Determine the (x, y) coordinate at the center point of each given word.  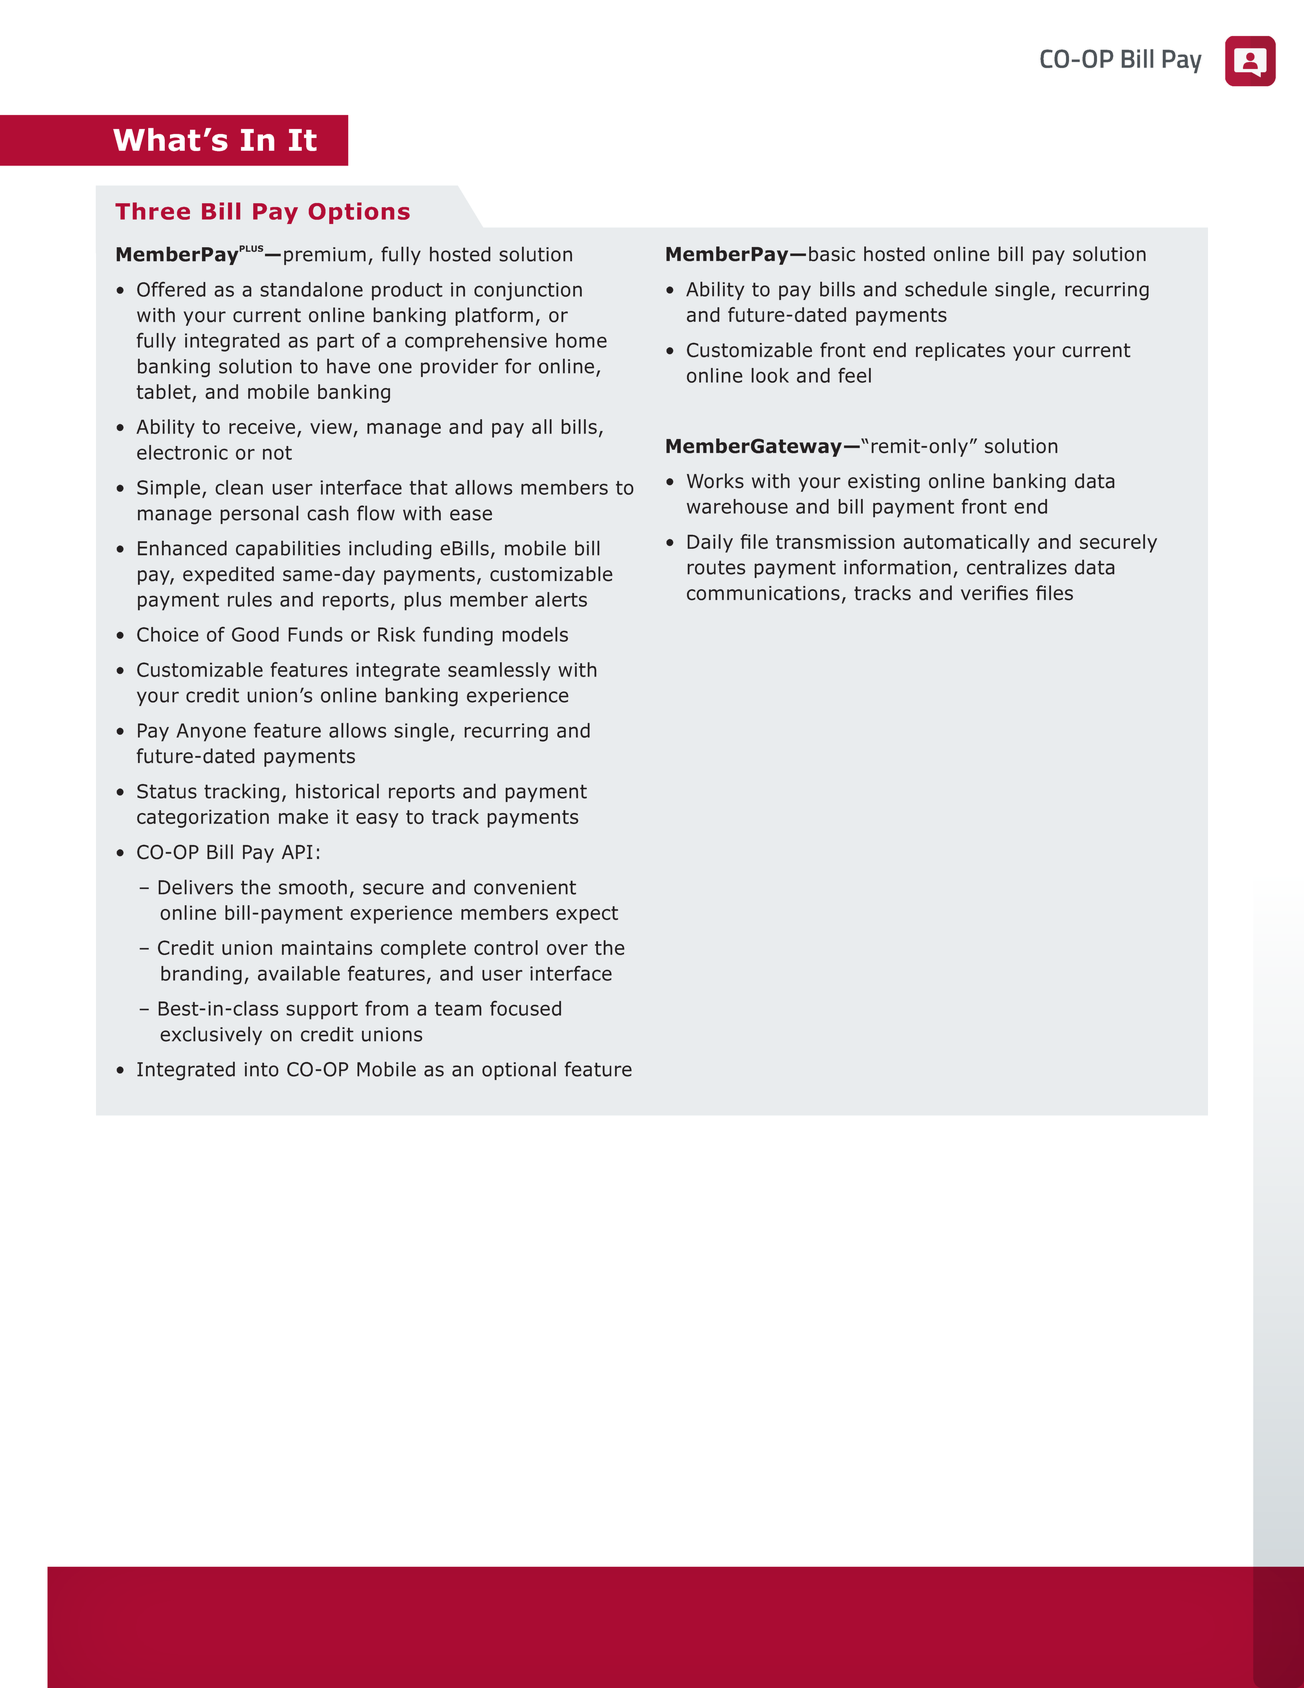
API (297, 852)
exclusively (211, 1035)
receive (262, 427)
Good (255, 634)
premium (325, 256)
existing (884, 483)
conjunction (528, 291)
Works (715, 481)
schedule (946, 289)
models (535, 634)
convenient (525, 887)
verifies (994, 593)
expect (587, 915)
